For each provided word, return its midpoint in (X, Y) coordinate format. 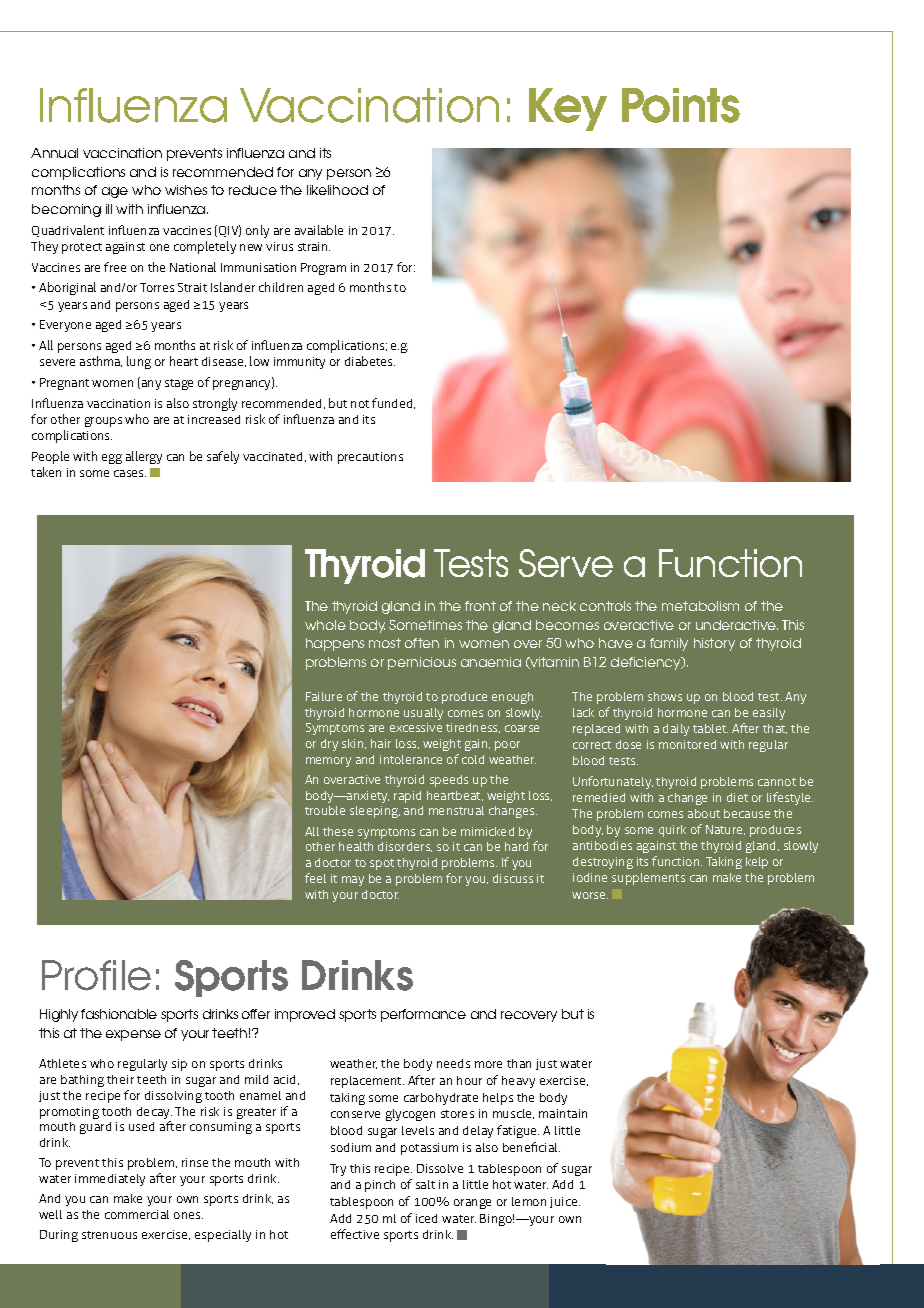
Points (681, 105)
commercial (137, 1214)
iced (426, 1218)
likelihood (337, 190)
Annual (54, 153)
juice (565, 1202)
